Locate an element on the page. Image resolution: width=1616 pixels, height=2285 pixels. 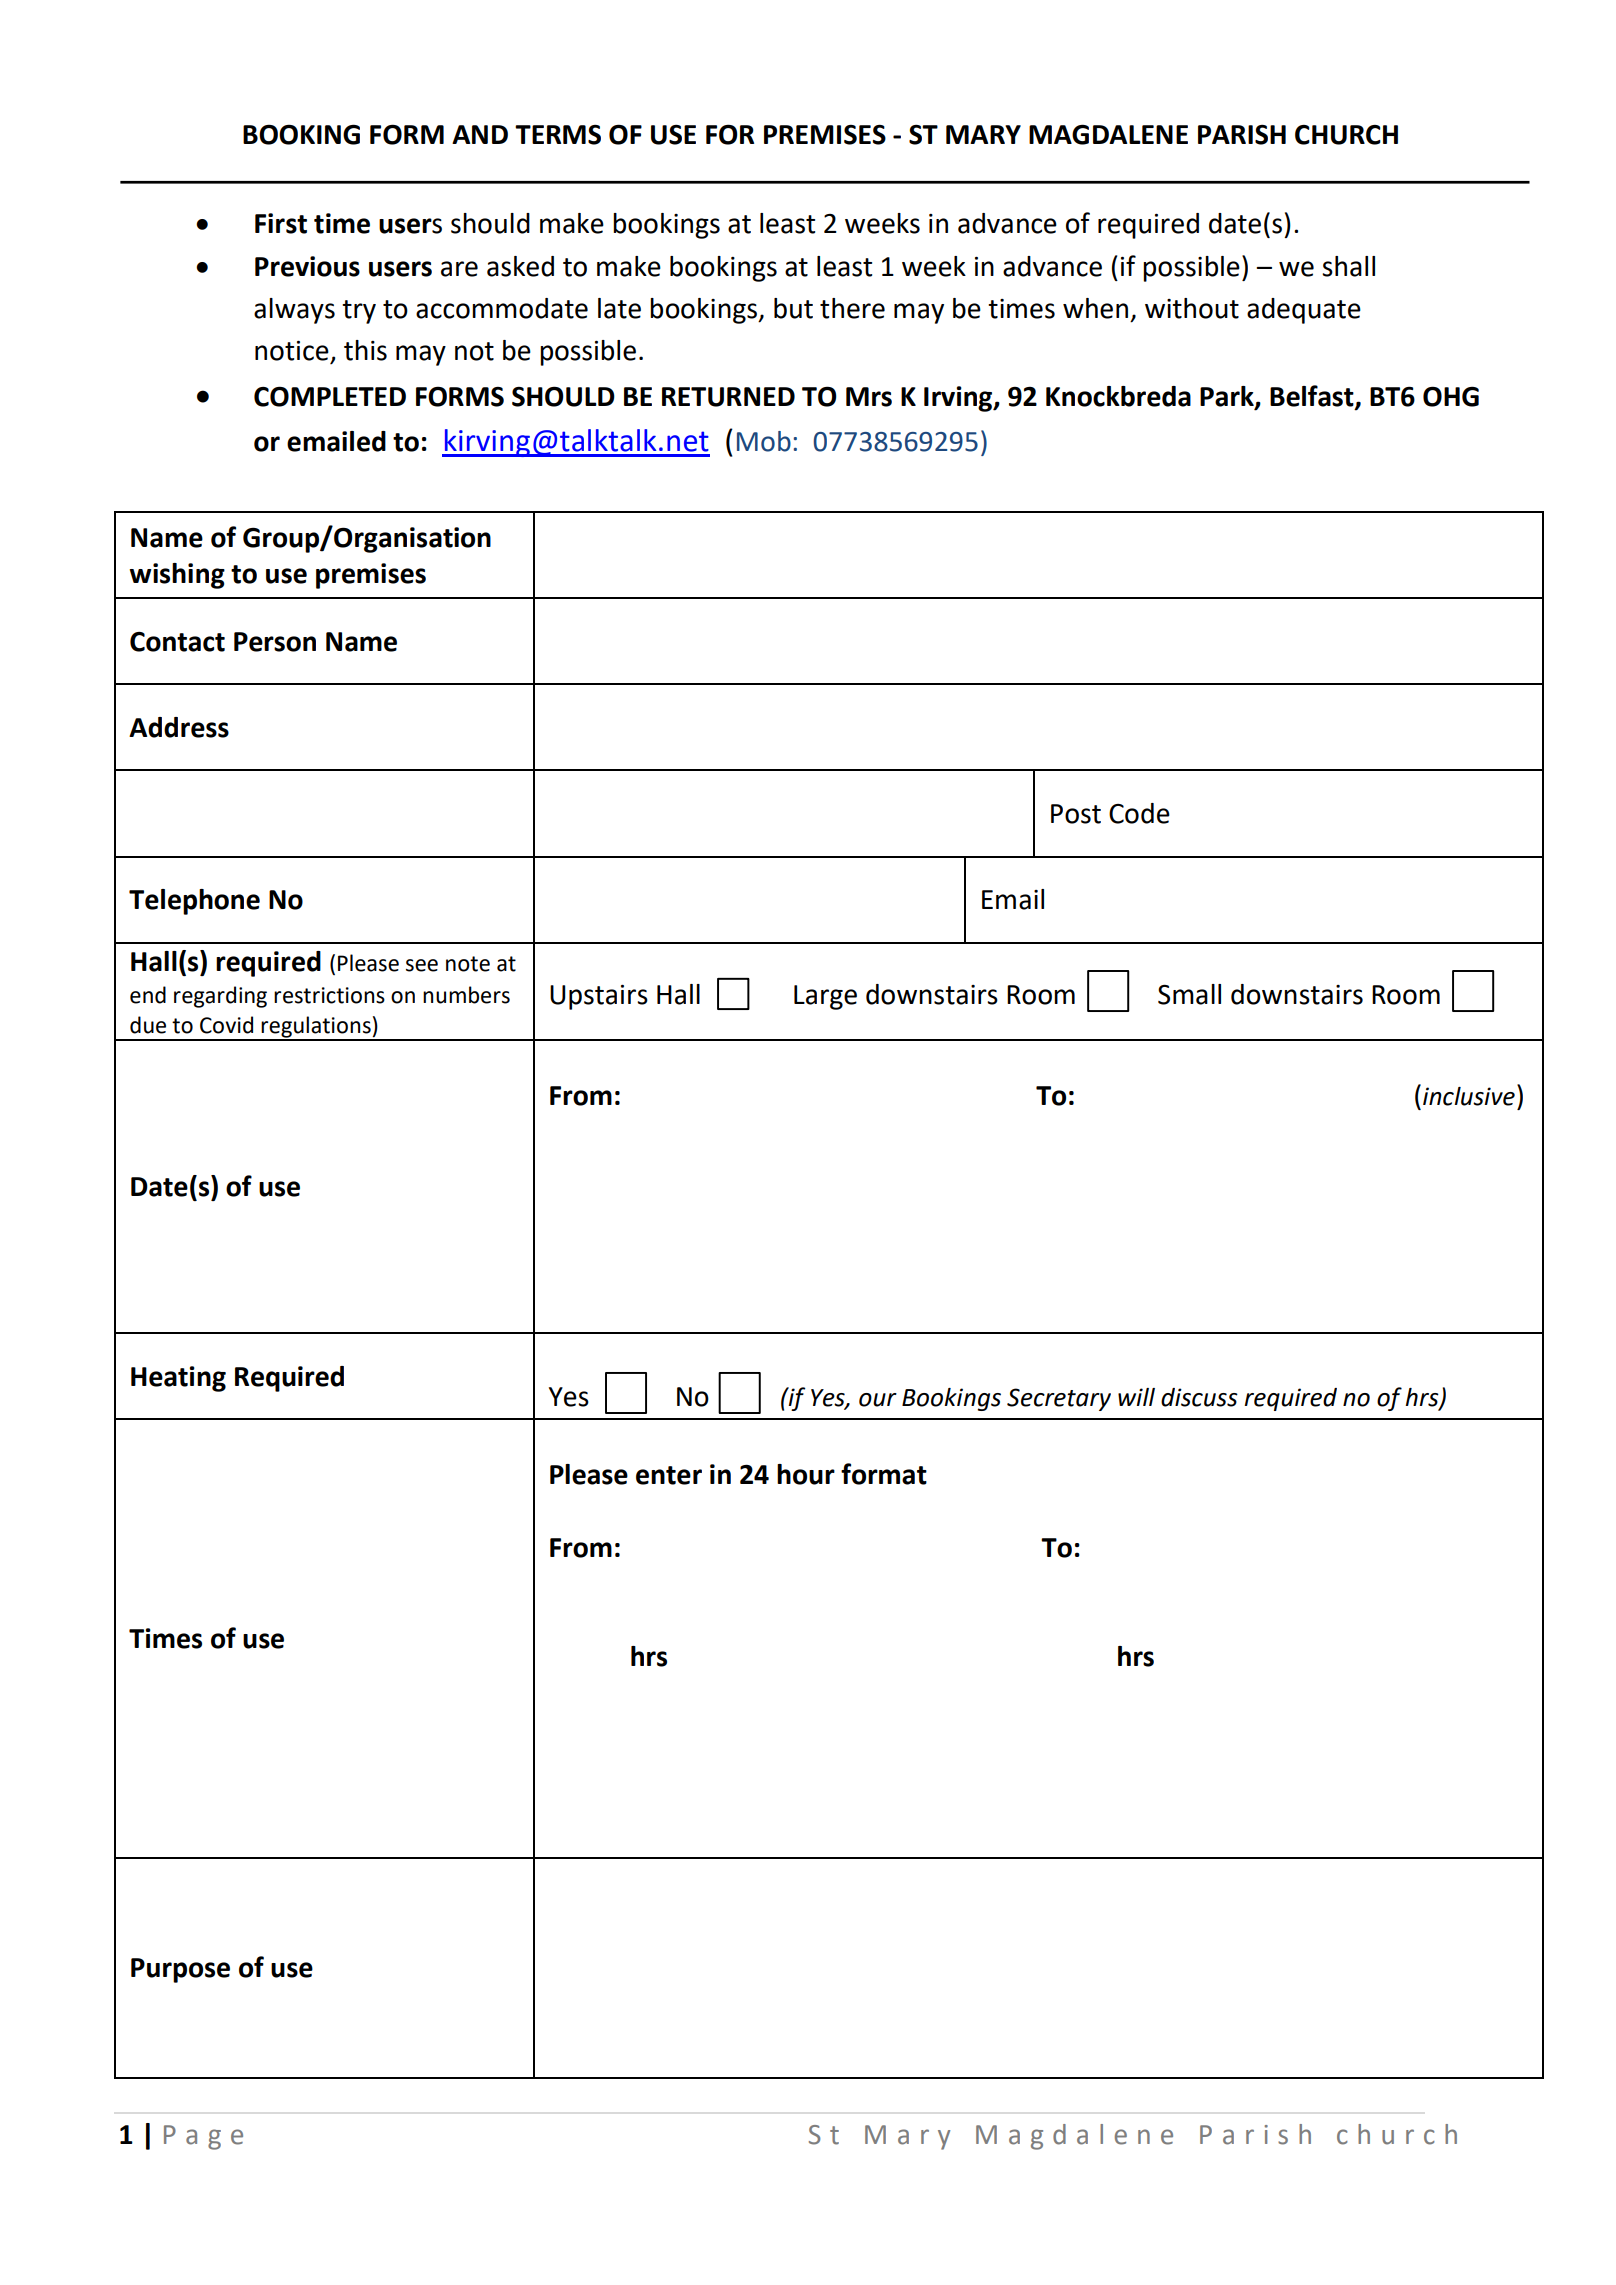
Person is located at coordinates (275, 642).
